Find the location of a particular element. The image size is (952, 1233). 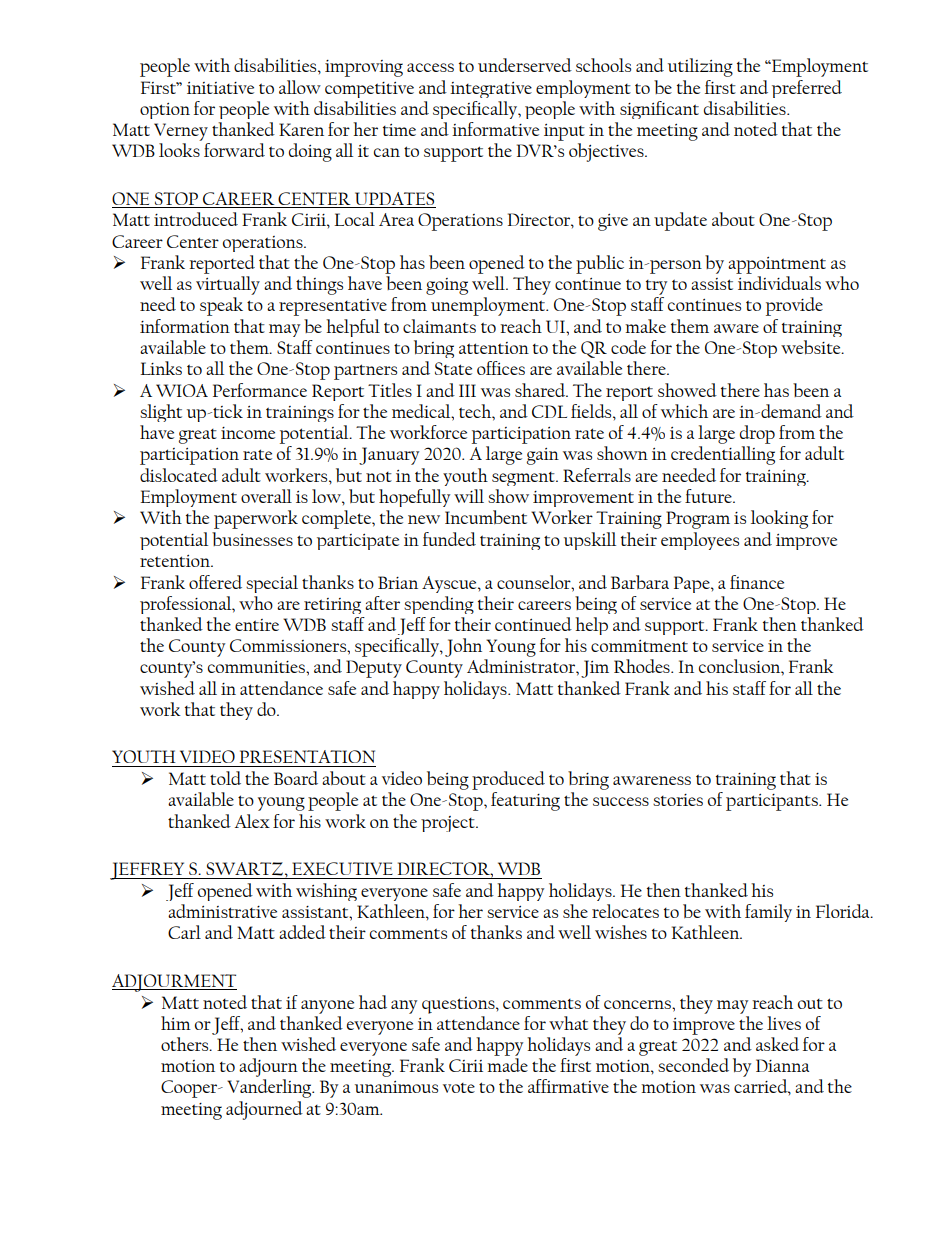

integrative is located at coordinates (491, 90).
